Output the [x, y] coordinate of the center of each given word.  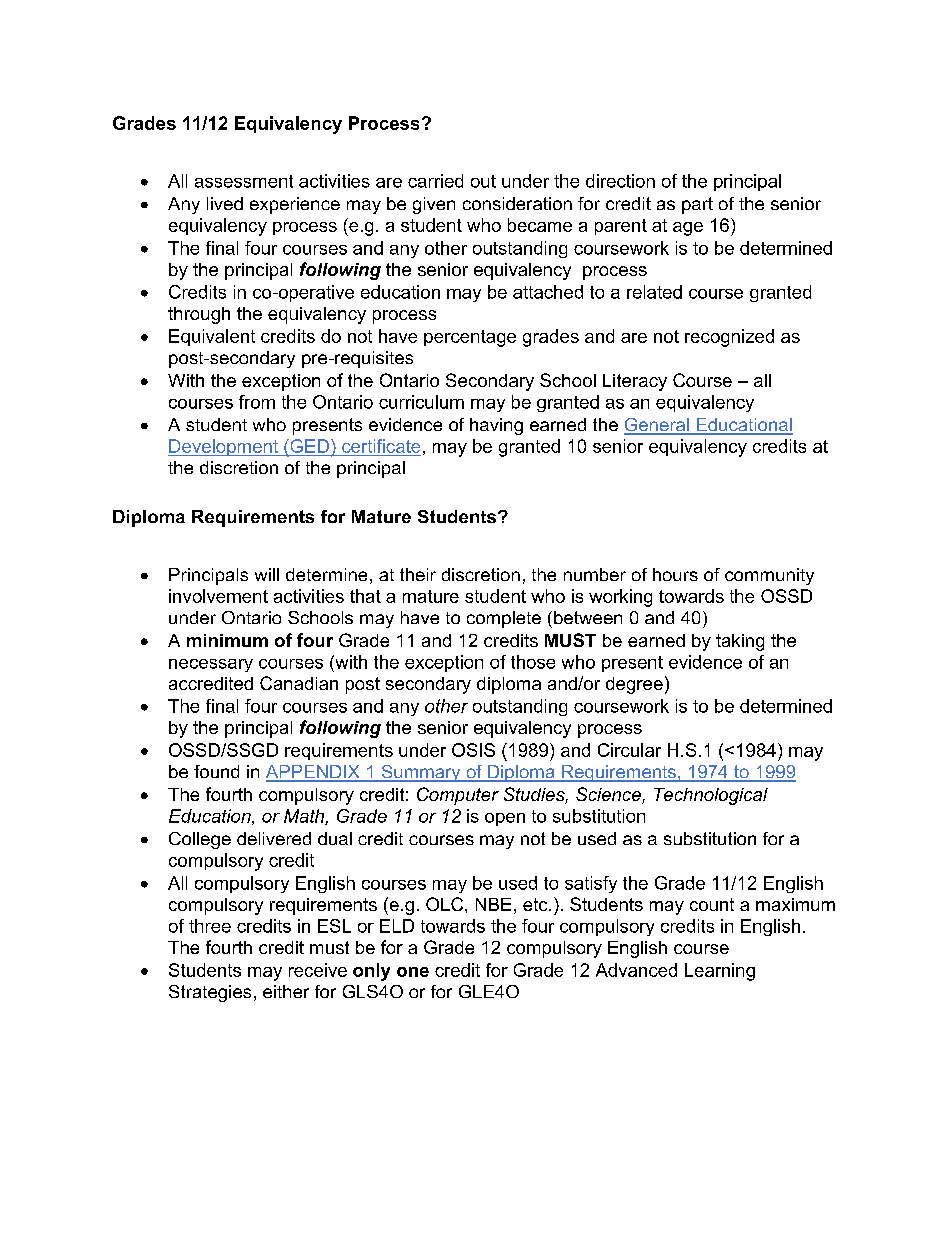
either [286, 991]
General [657, 426]
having [496, 426]
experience [295, 205]
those [533, 662]
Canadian [299, 683]
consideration [517, 203]
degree [634, 685]
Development [224, 447]
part [697, 205]
